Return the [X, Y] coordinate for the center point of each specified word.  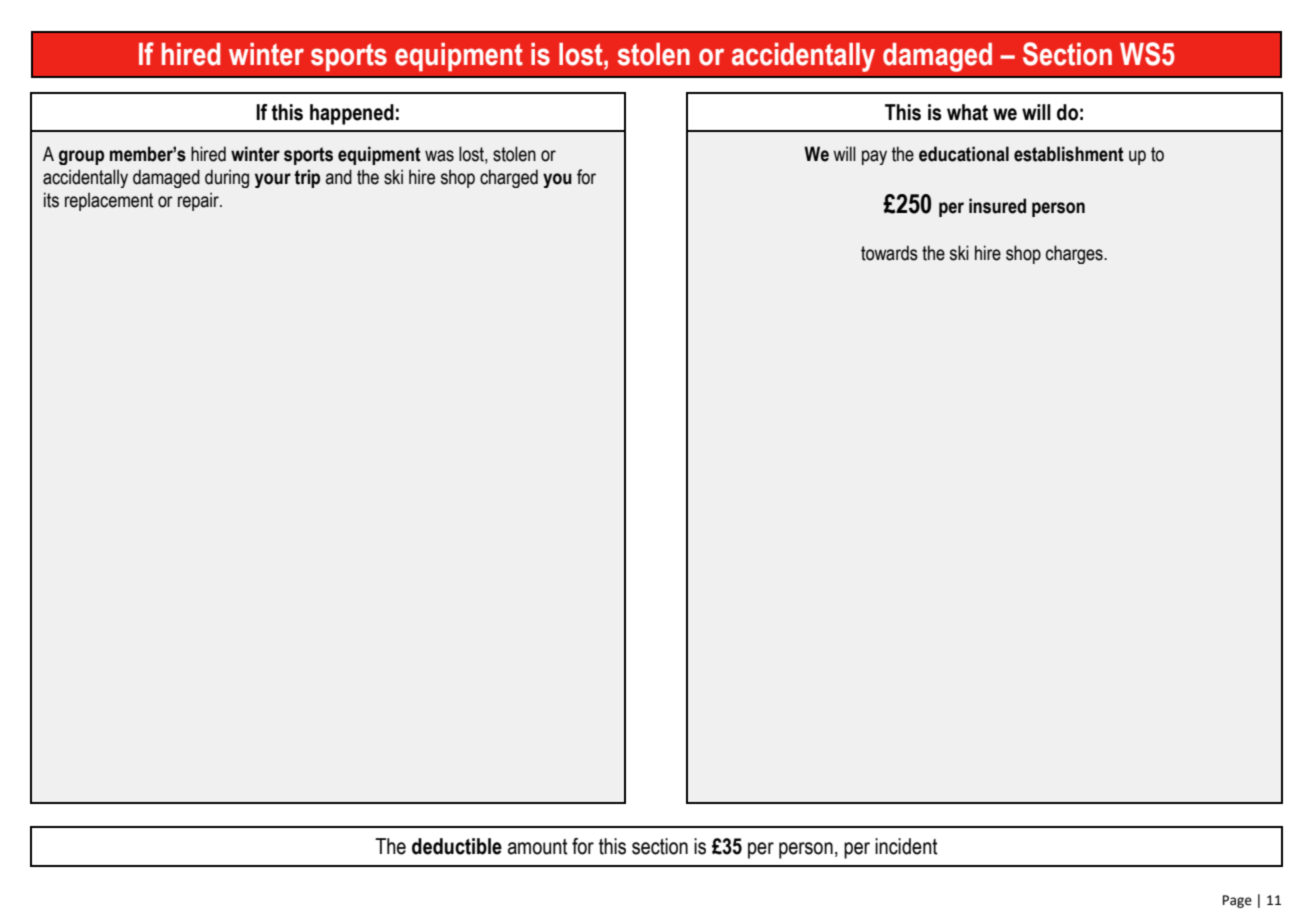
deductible [457, 846]
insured [997, 206]
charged [509, 178]
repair [199, 201]
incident [906, 846]
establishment [1069, 154]
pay [874, 157]
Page [1237, 901]
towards [889, 253]
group [81, 157]
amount [538, 847]
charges [1075, 254]
